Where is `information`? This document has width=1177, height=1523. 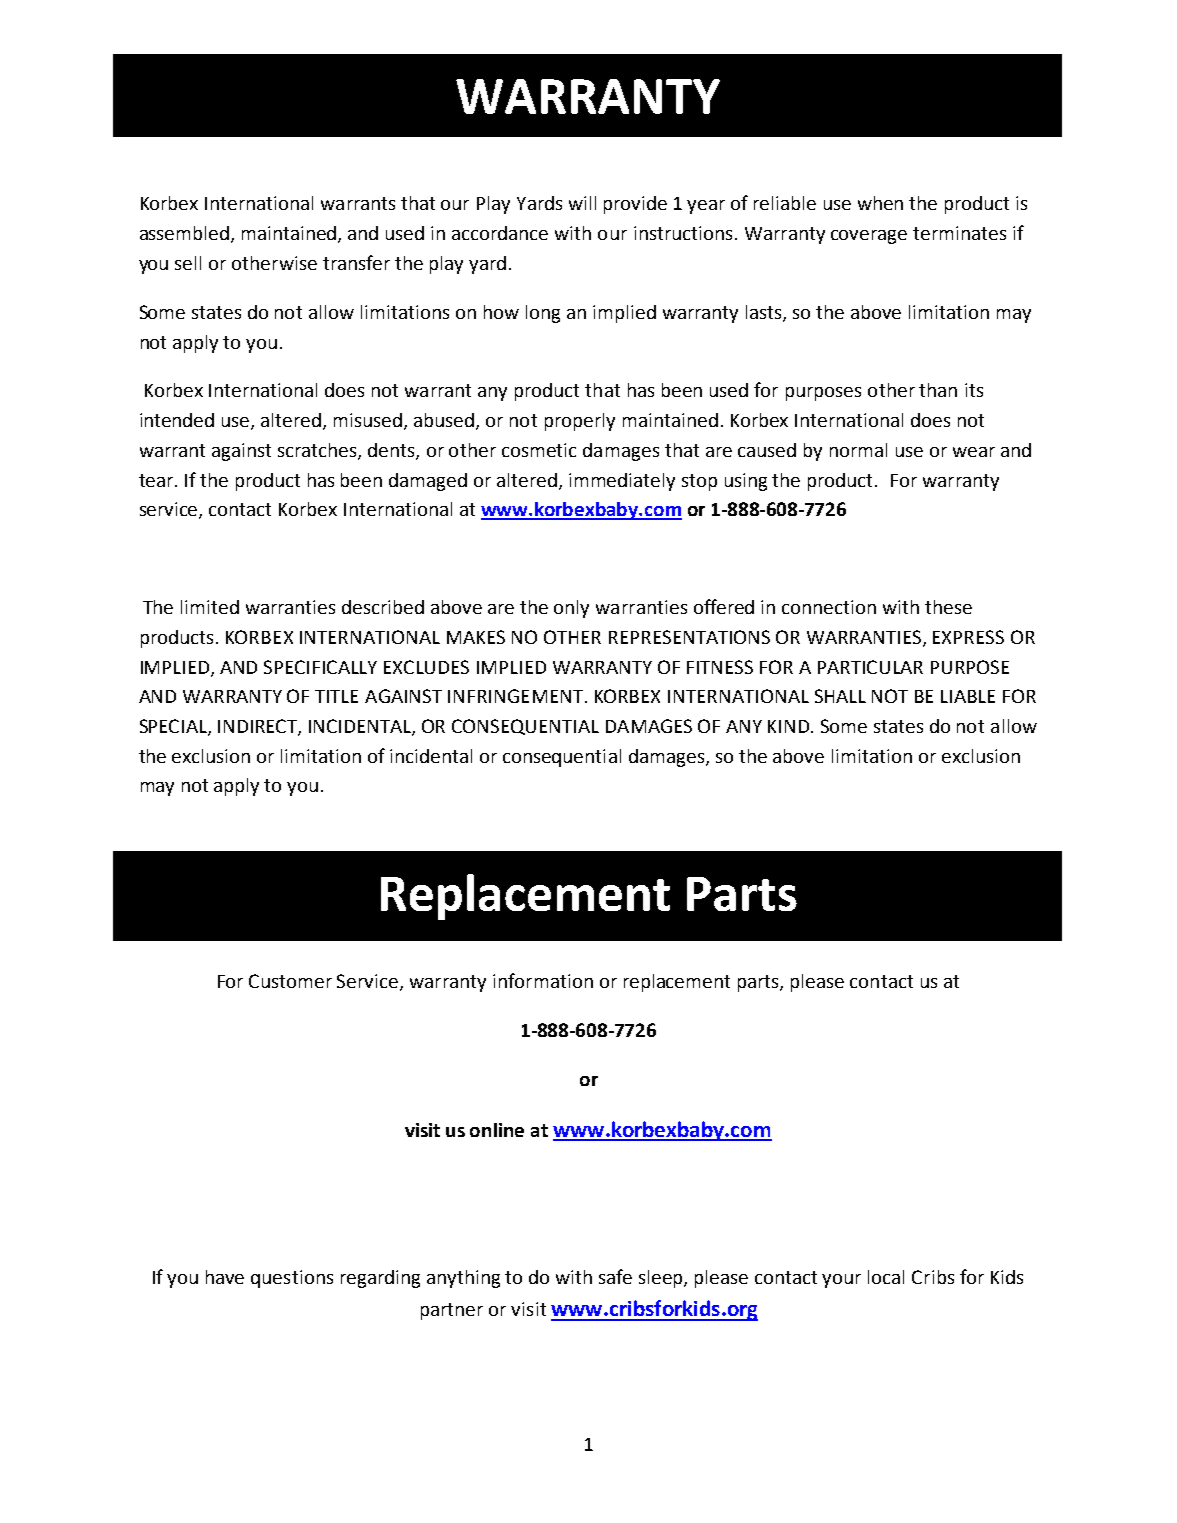
information is located at coordinates (543, 980).
